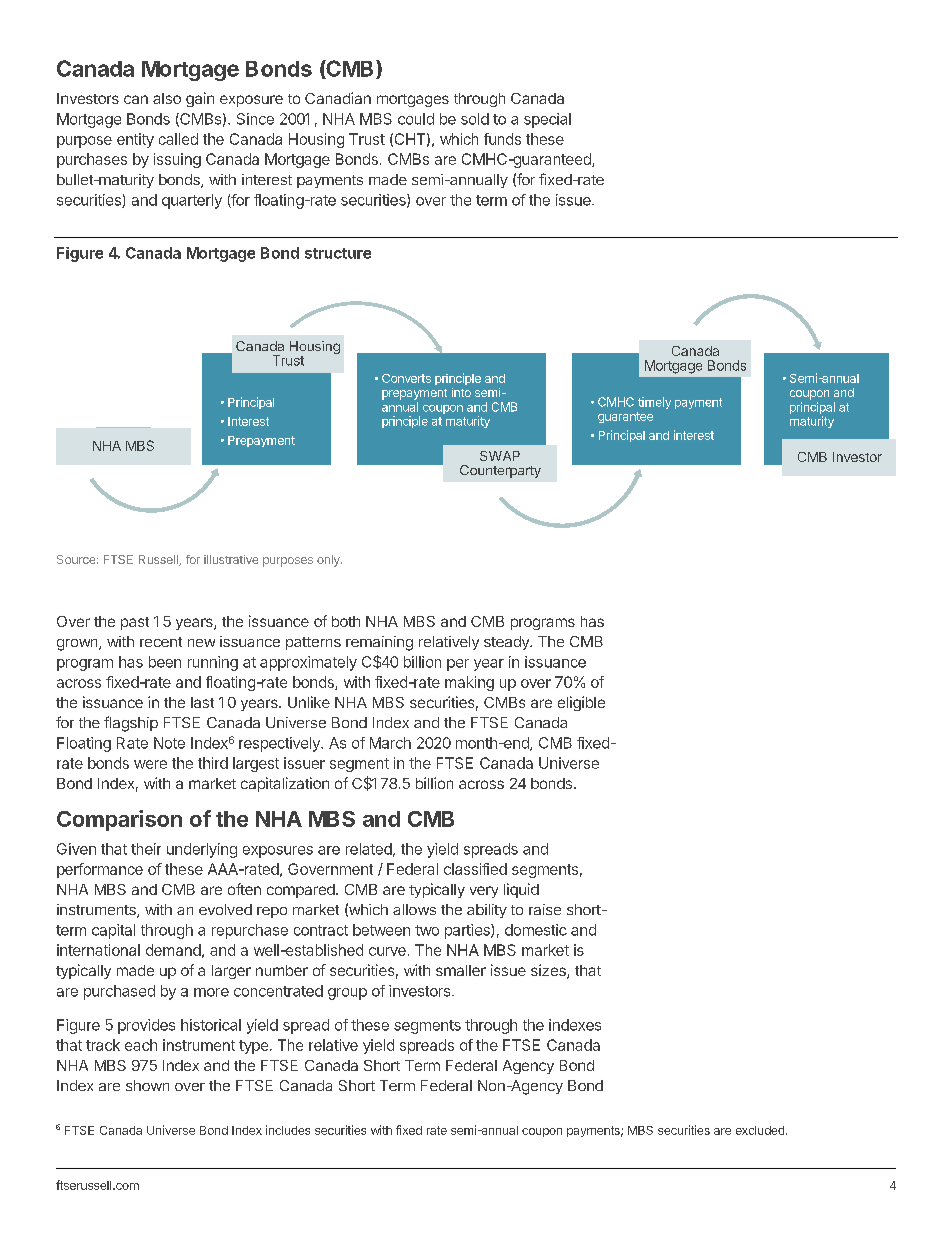 The width and height of the page is (952, 1233). What do you see at coordinates (135, 623) in the page?
I see `past` at bounding box center [135, 623].
